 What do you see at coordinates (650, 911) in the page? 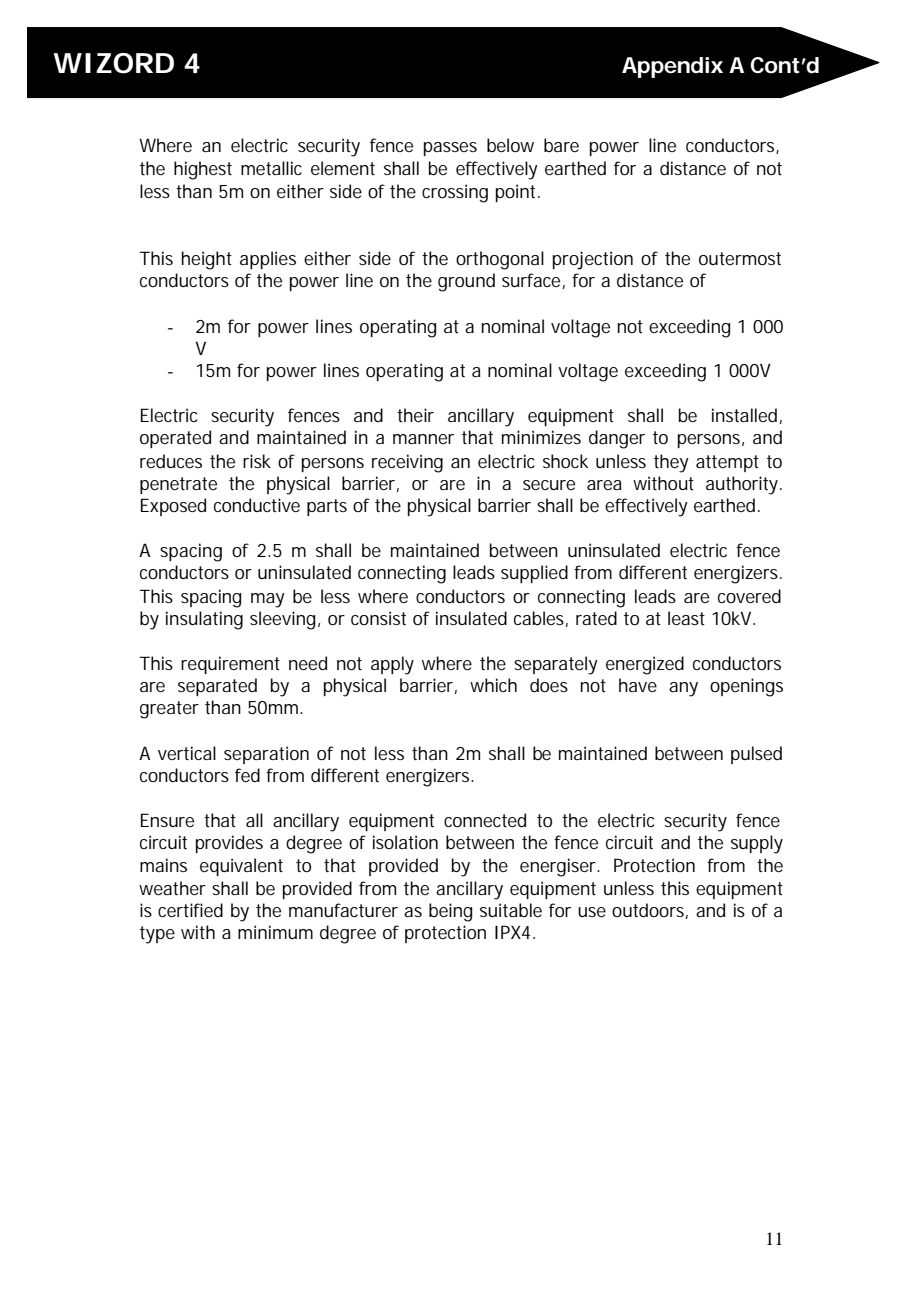
I see `outdoors` at bounding box center [650, 911].
